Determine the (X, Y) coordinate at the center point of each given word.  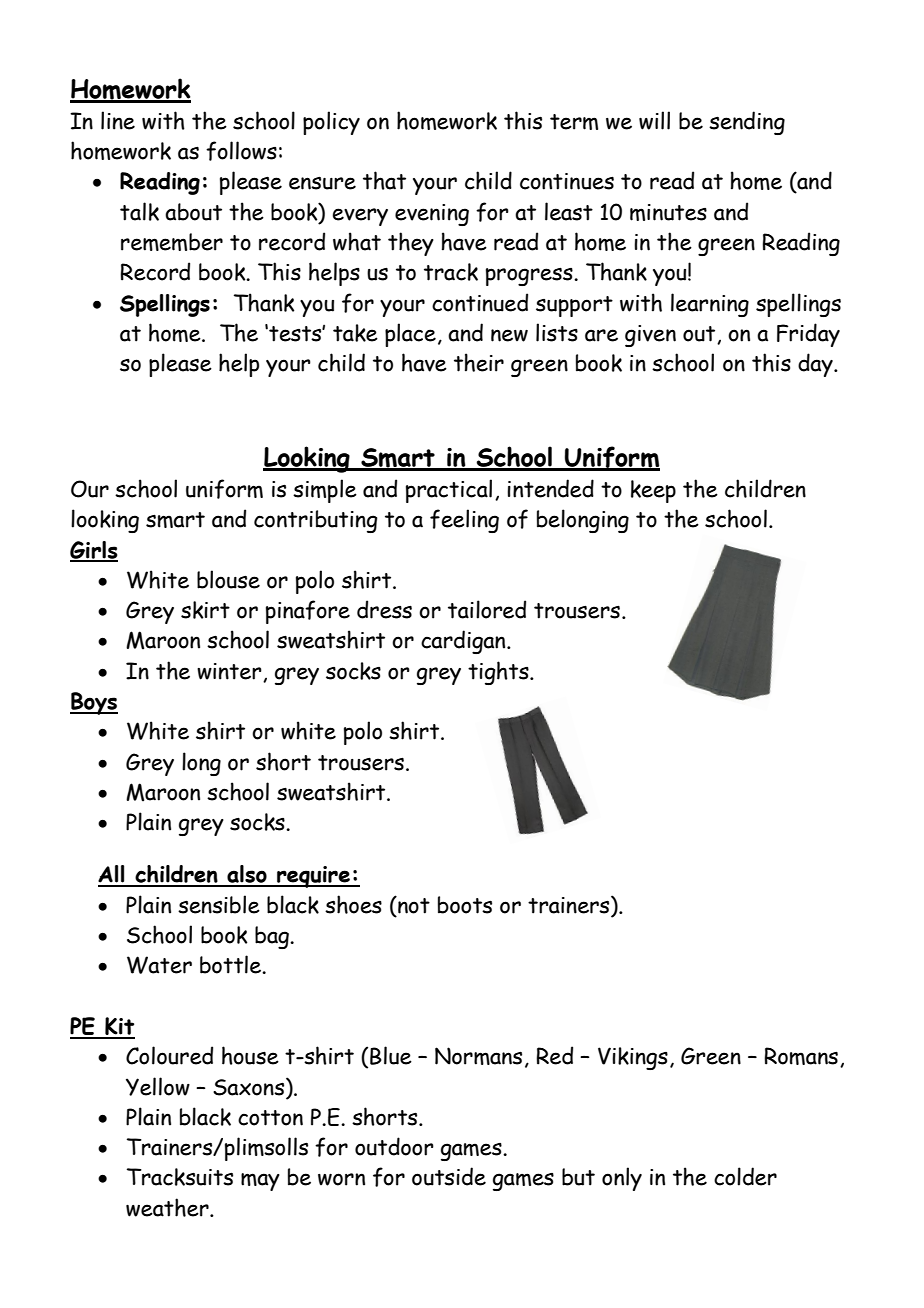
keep (653, 491)
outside (449, 1176)
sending (747, 123)
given (650, 336)
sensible (219, 904)
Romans (801, 1056)
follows (241, 151)
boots (465, 905)
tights (499, 673)
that (384, 180)
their (479, 362)
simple (325, 491)
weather (168, 1207)
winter (230, 672)
